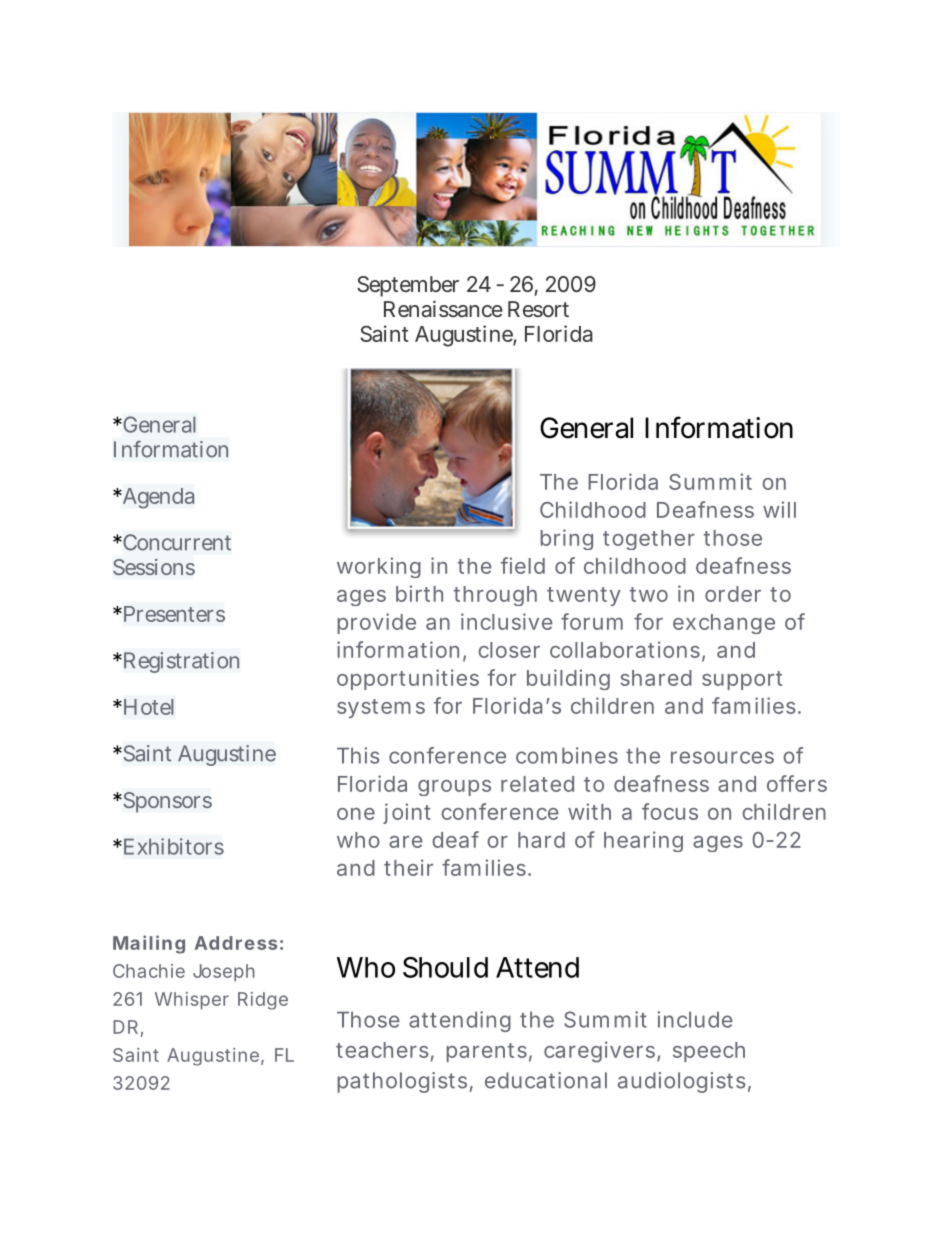  Describe the element at coordinates (166, 802) in the document. I see `Sponsors` at that location.
